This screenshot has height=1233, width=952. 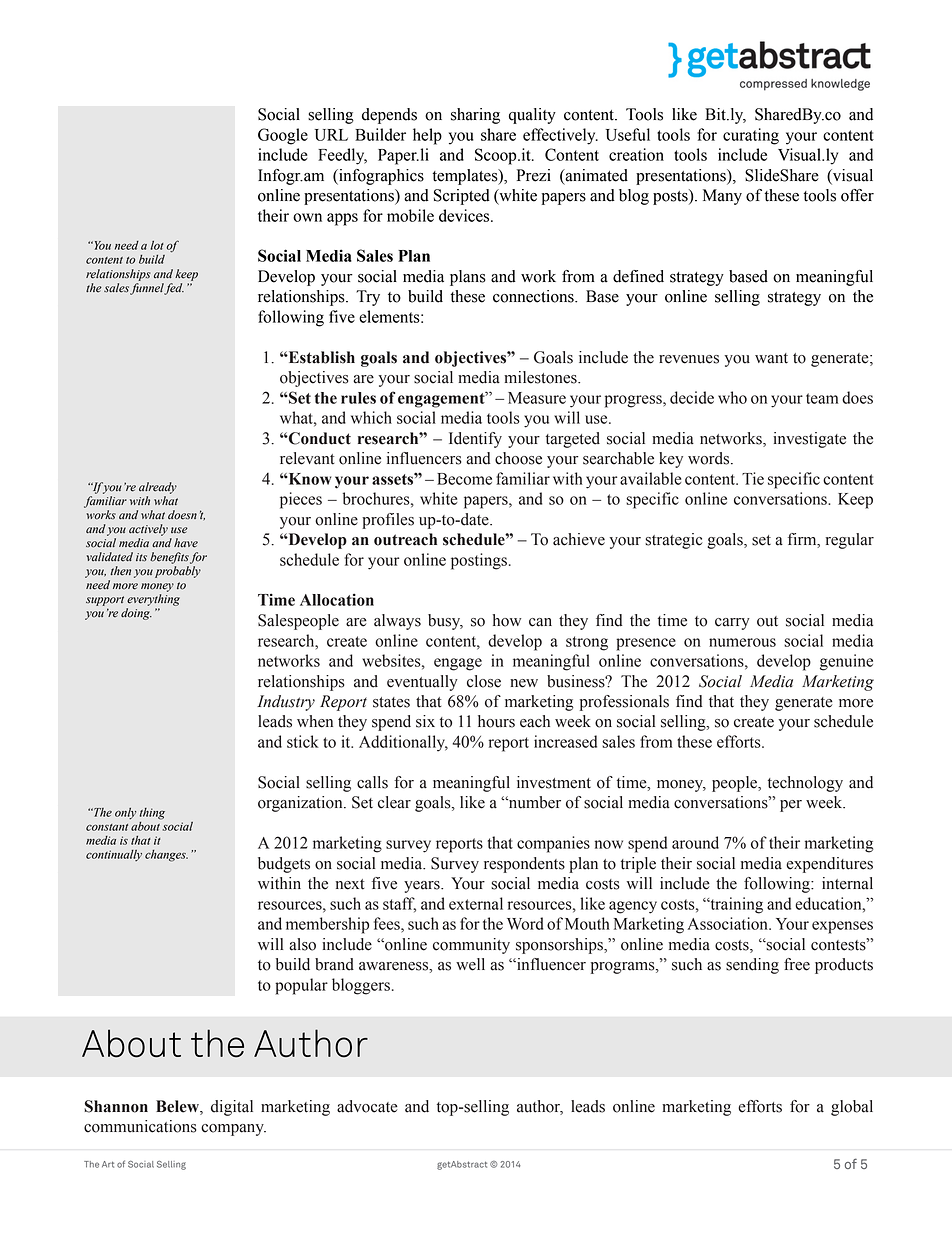 What do you see at coordinates (751, 136) in the screenshot?
I see `curating` at bounding box center [751, 136].
